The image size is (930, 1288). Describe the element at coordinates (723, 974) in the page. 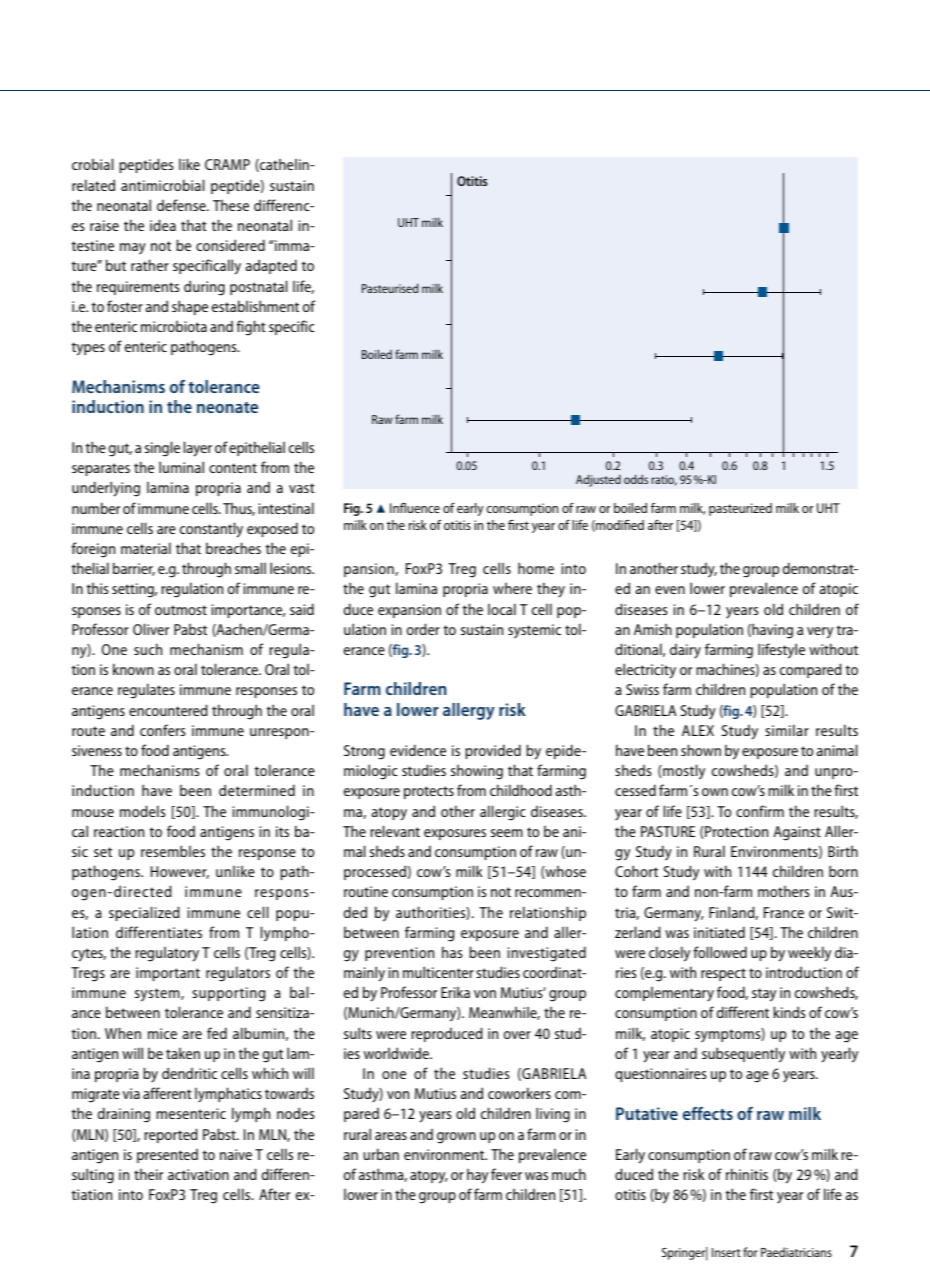

I see `respect` at that location.
